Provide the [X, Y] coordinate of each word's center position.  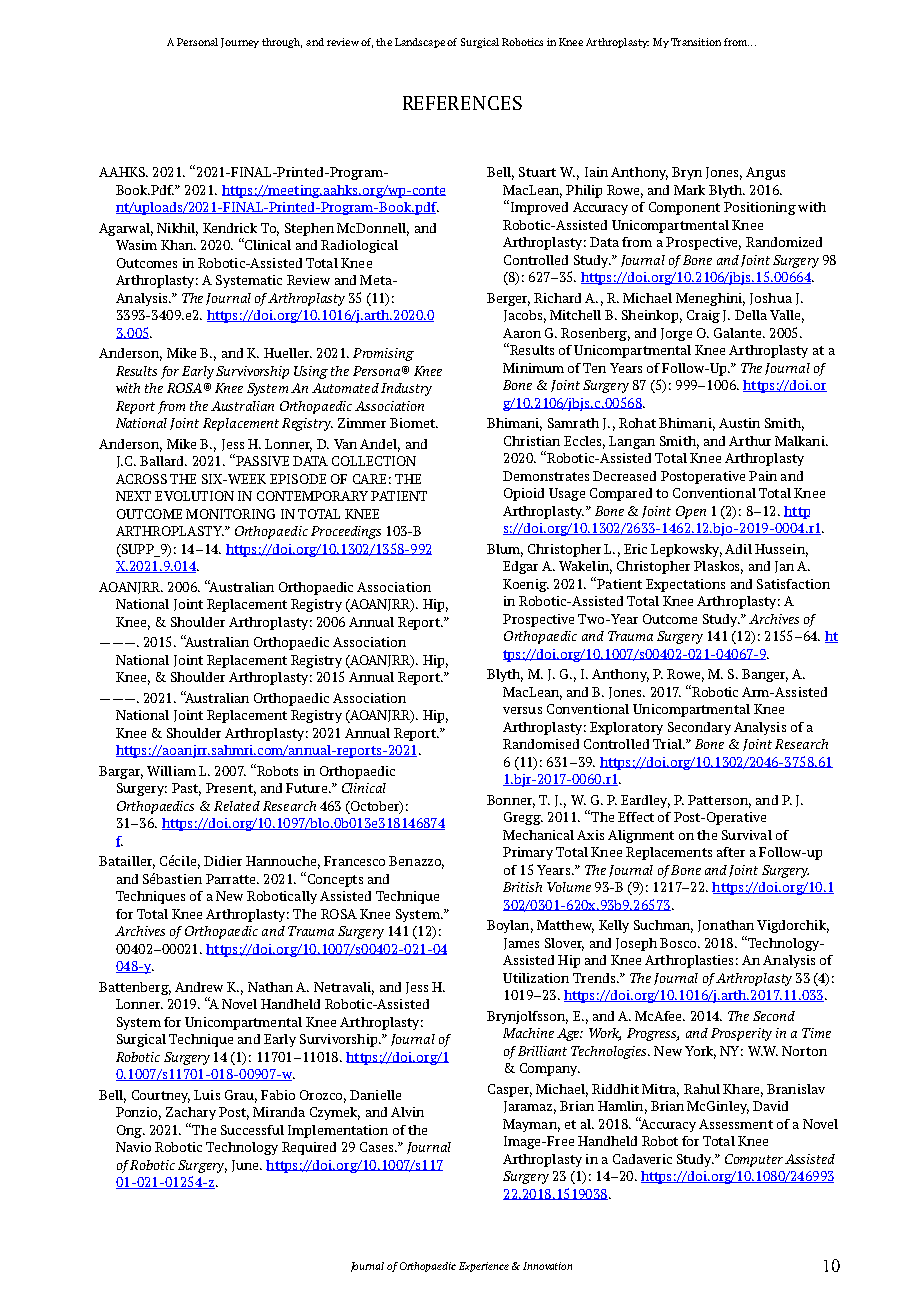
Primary [528, 853]
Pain [763, 476]
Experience [484, 1267]
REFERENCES [462, 103]
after [731, 852]
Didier [223, 861]
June [246, 1166]
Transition [696, 42]
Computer [754, 1160]
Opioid [524, 494]
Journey [240, 43]
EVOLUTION [194, 496]
